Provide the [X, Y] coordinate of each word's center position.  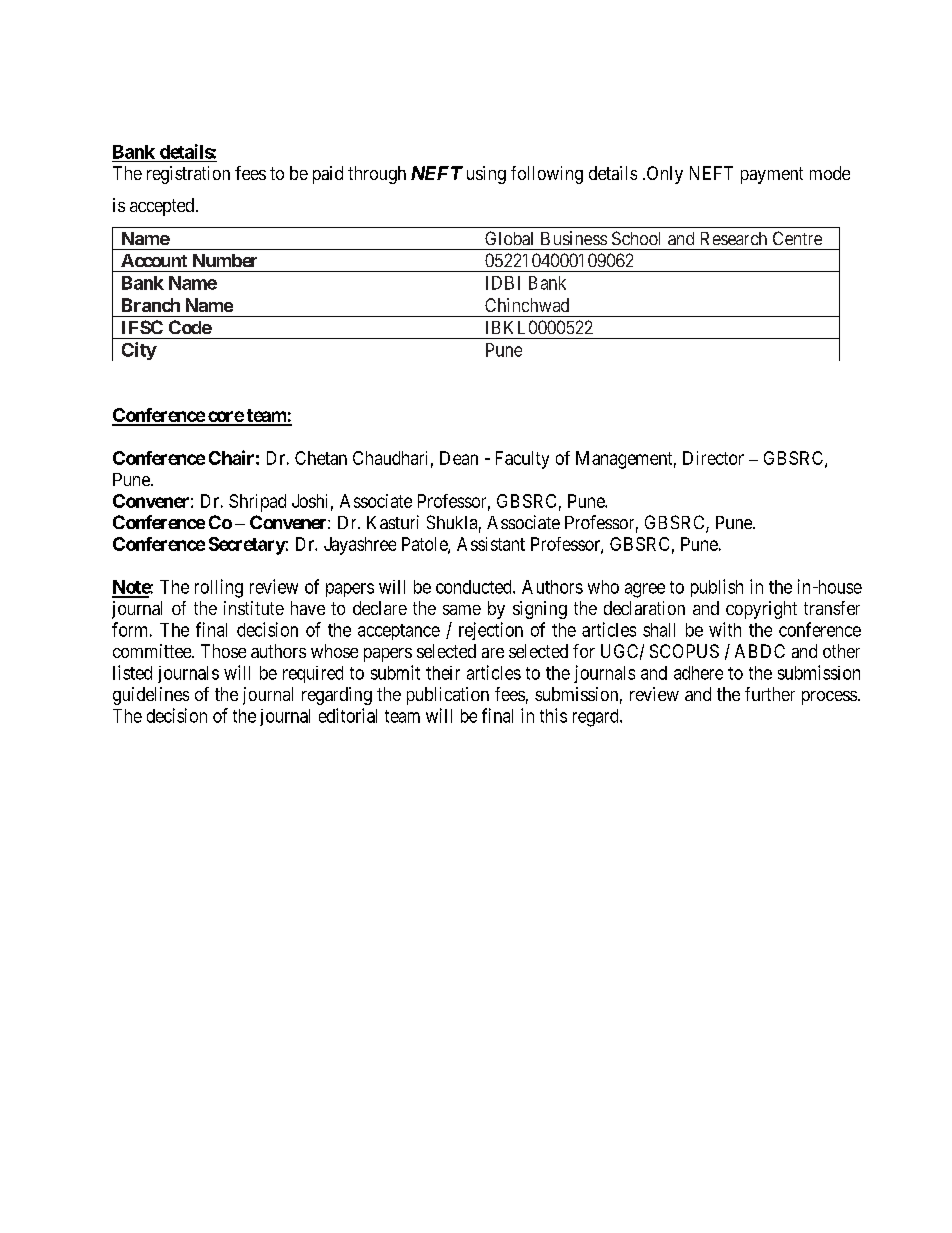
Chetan [321, 458]
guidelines [151, 696]
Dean [459, 458]
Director [713, 458]
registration [188, 175]
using [486, 175]
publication [448, 696]
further [770, 694]
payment [772, 175]
